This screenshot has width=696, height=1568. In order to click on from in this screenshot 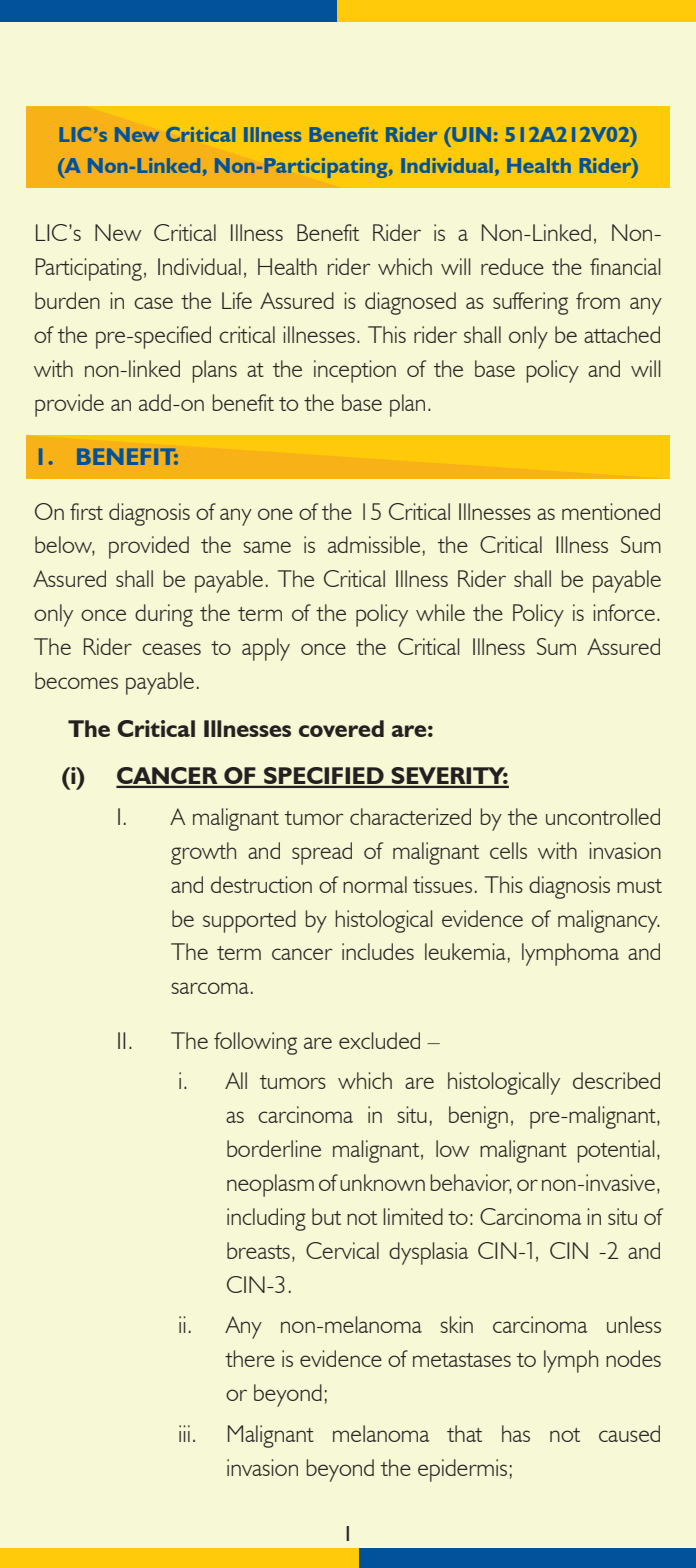, I will do `click(598, 300)`.
